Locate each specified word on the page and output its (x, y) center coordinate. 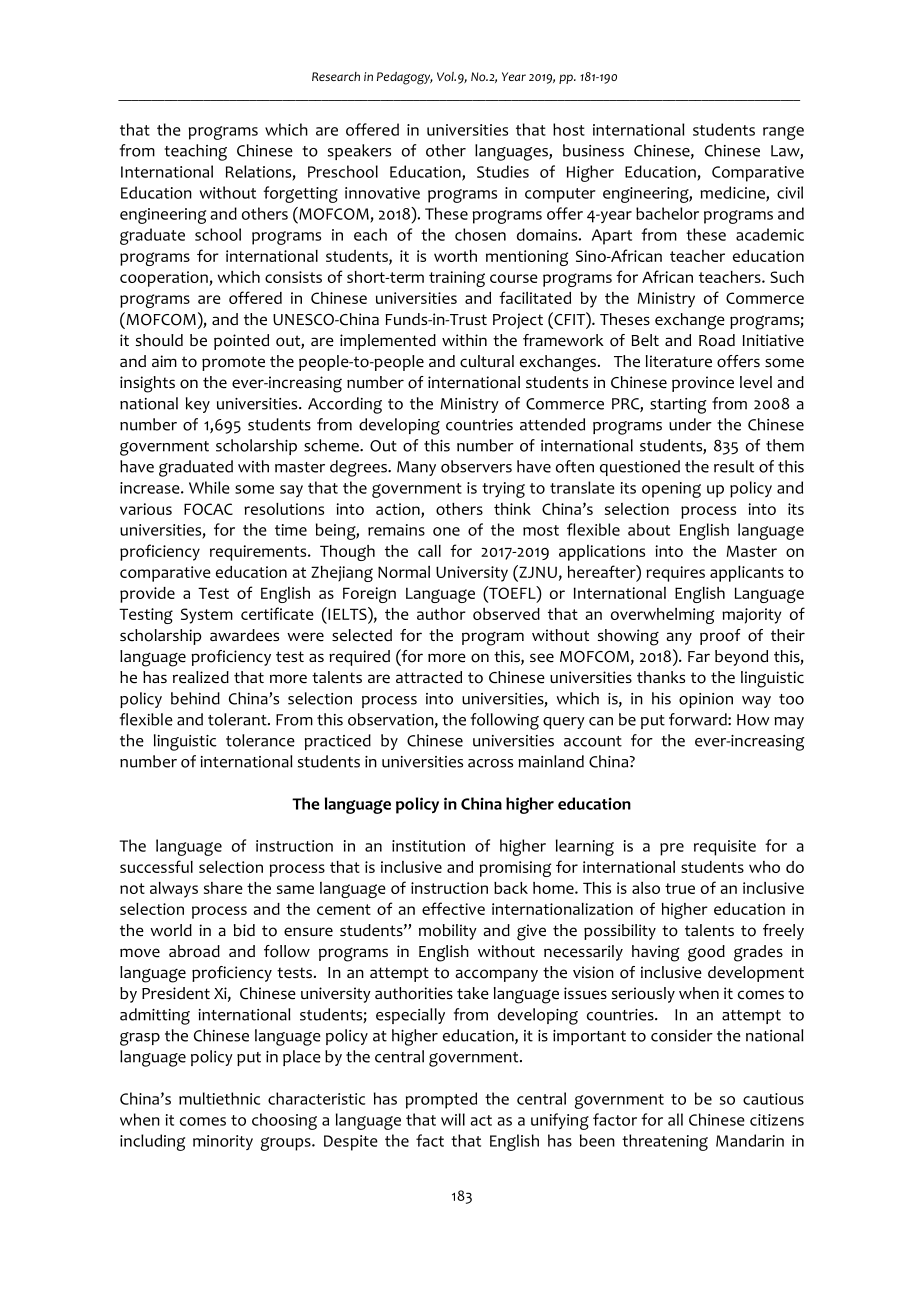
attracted (429, 677)
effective (453, 908)
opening (671, 490)
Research (336, 76)
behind (195, 698)
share (223, 888)
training (457, 279)
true (680, 888)
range (783, 133)
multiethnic (219, 1098)
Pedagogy (405, 78)
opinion (706, 700)
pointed (241, 342)
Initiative (773, 340)
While (209, 487)
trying (503, 490)
